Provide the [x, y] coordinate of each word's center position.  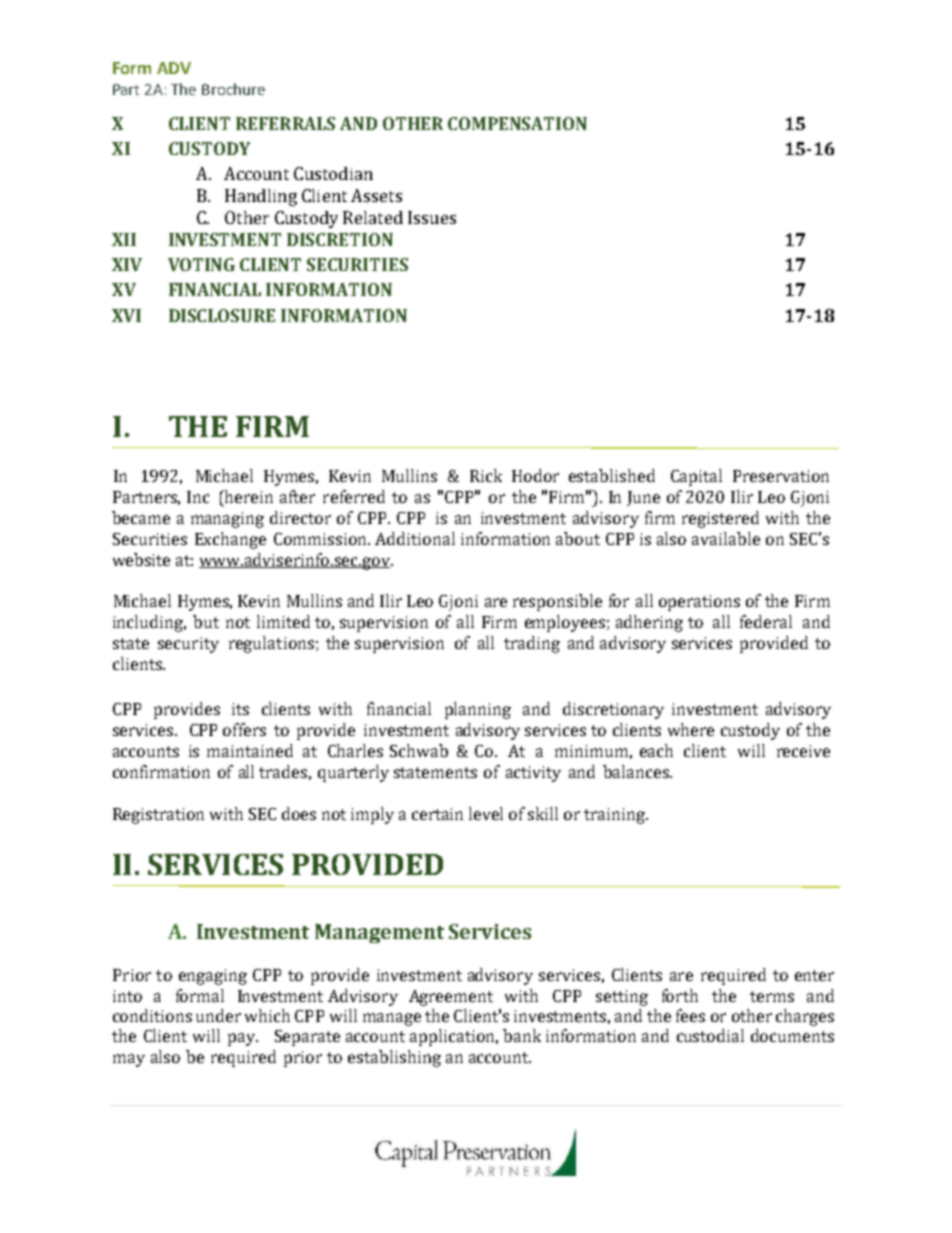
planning [478, 710]
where [691, 729]
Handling [261, 197]
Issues [432, 217]
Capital [696, 477]
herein [248, 496]
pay [243, 1039]
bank [522, 1035]
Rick [486, 475]
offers [244, 729]
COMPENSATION [517, 123]
